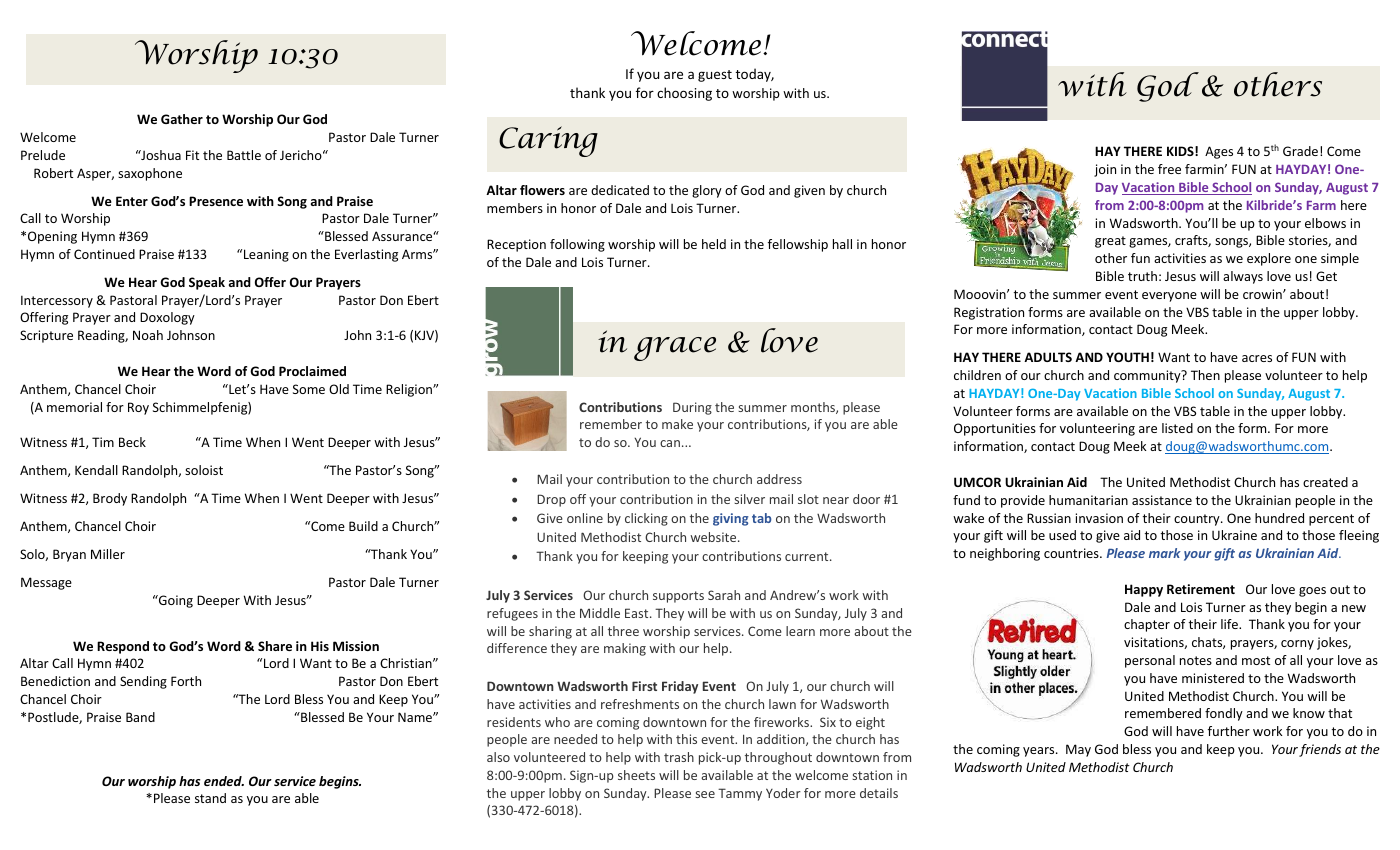 The width and height of the image is (1400, 850). Describe the element at coordinates (266, 255) in the image. I see `Leaning` at that location.
